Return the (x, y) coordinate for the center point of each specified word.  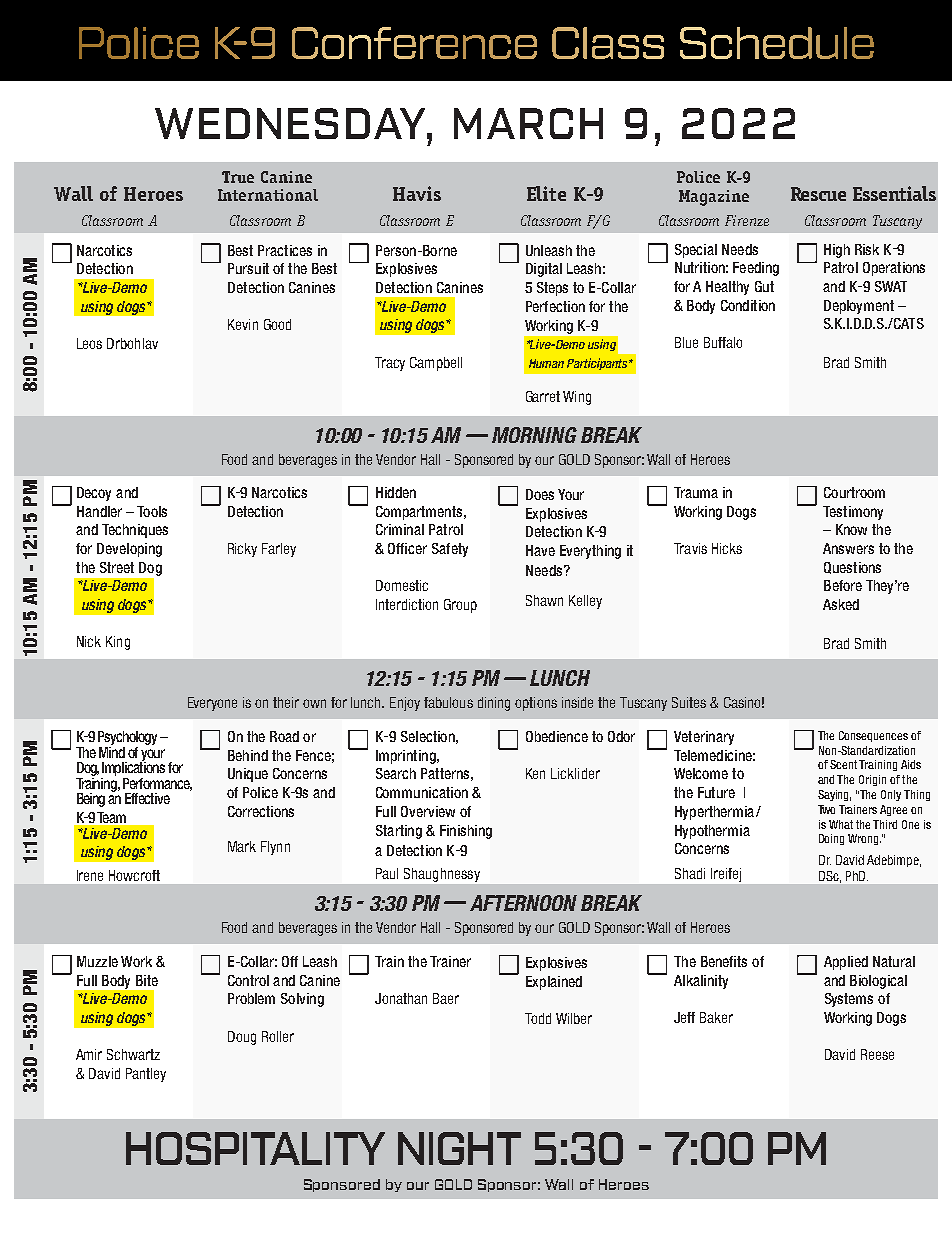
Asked (841, 604)
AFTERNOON (523, 903)
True (238, 177)
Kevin (243, 324)
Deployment (859, 307)
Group (460, 606)
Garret (543, 396)
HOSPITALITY (255, 1148)
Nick (89, 641)
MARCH (528, 123)
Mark (242, 846)
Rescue (818, 194)
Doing (831, 839)
